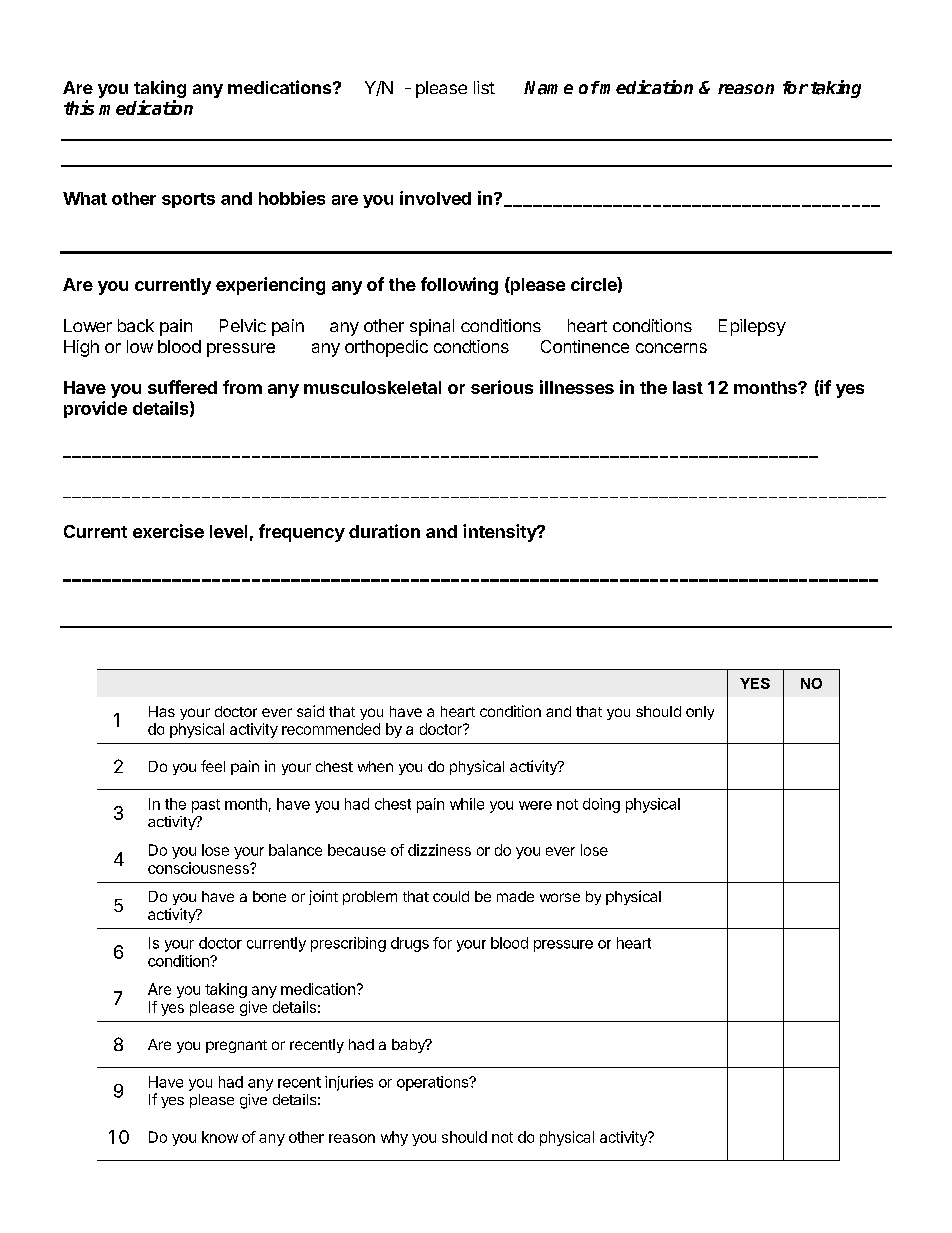  Describe the element at coordinates (95, 409) in the page. I see `provide` at that location.
